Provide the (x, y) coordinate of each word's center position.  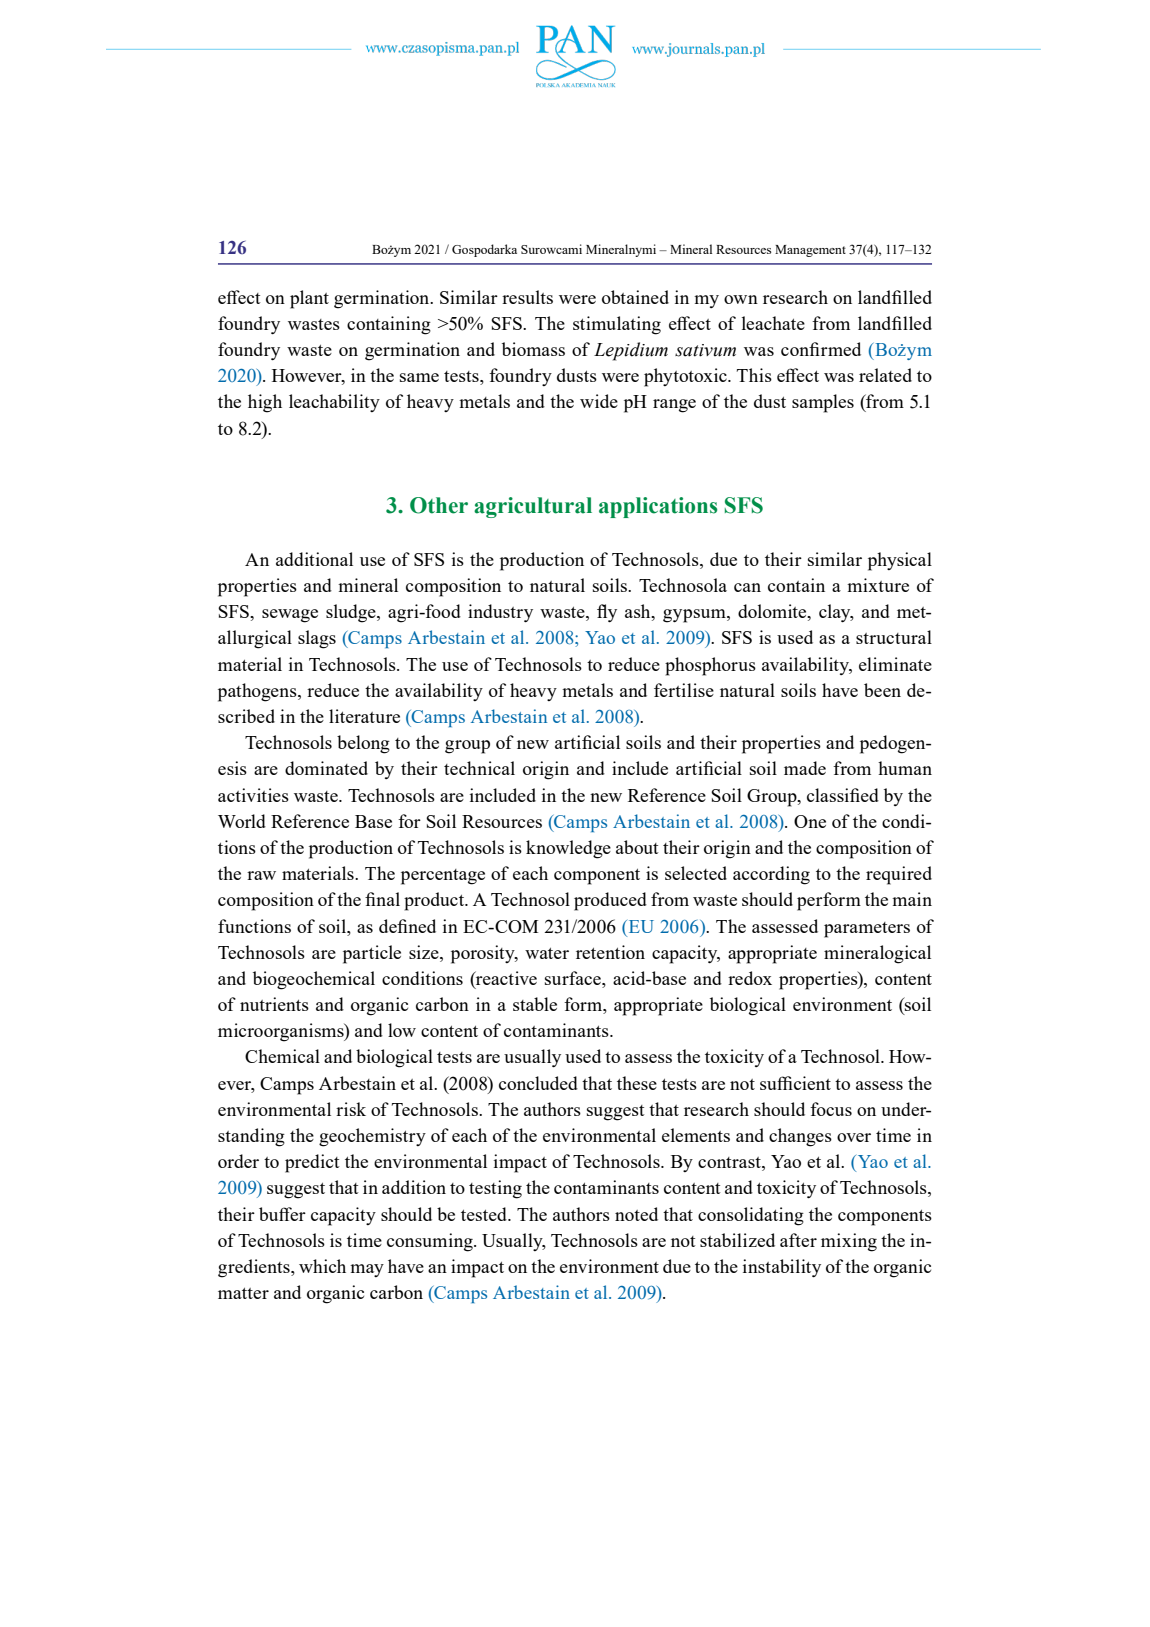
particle (372, 954)
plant (309, 299)
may (367, 1270)
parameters (867, 930)
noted (636, 1214)
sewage (290, 616)
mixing (849, 1242)
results (527, 297)
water (547, 953)
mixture (878, 585)
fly (607, 613)
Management (810, 251)
